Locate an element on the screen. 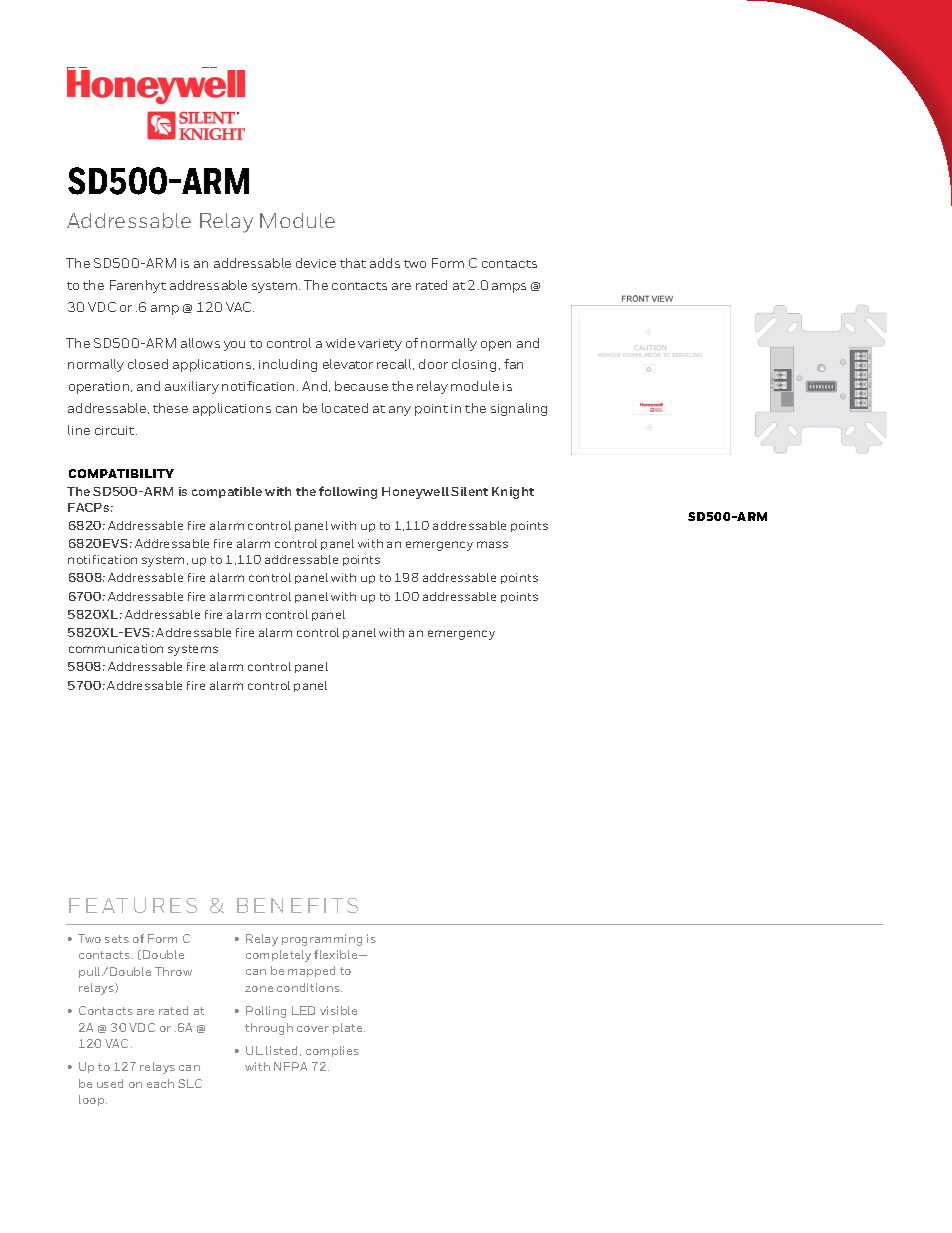 This screenshot has height=1233, width=952. used is located at coordinates (110, 1083).
